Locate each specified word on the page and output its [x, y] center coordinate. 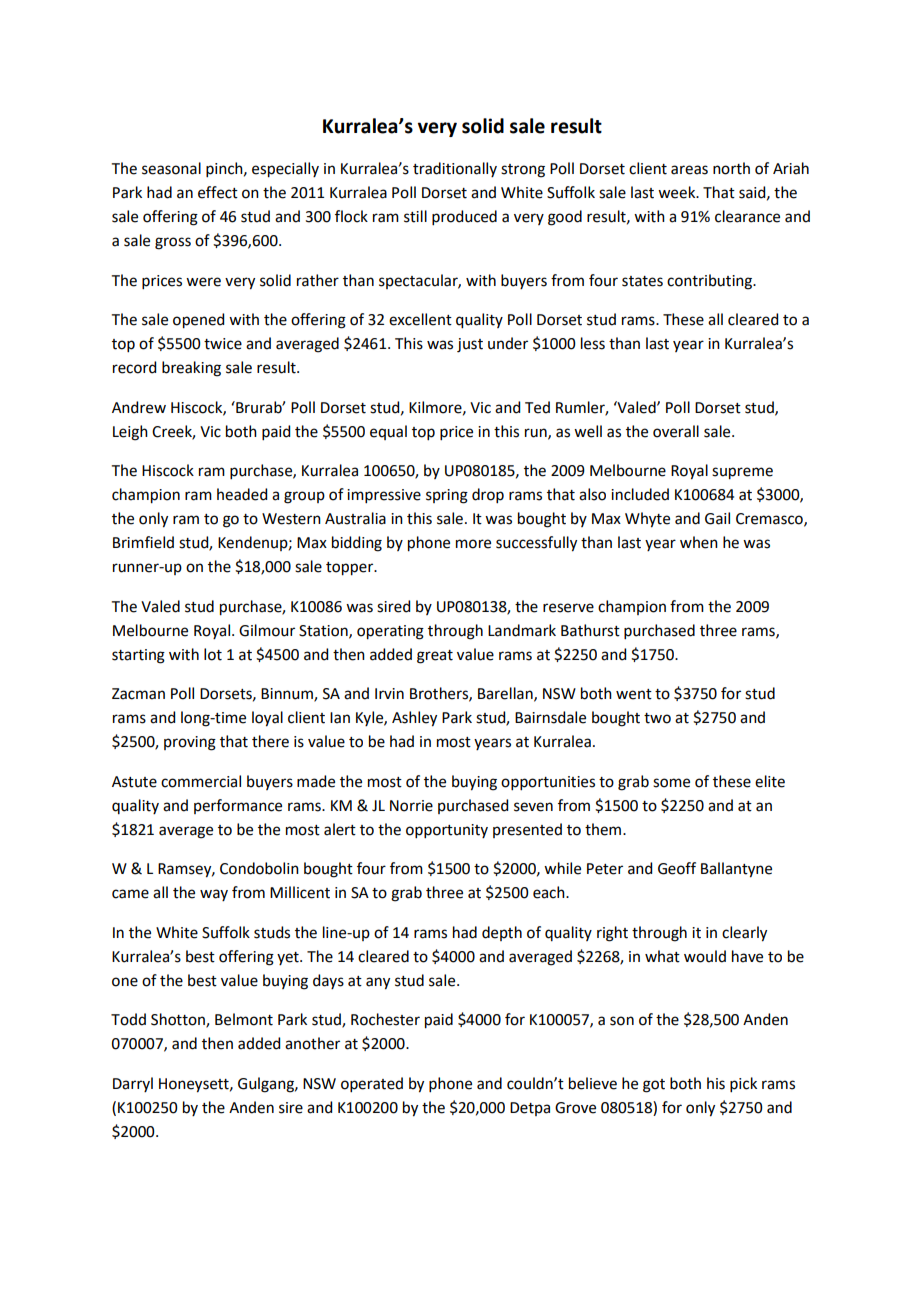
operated [372, 1084]
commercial [201, 781]
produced [464, 217]
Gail [717, 518]
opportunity [447, 831]
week [678, 192]
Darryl [133, 1084]
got [654, 1086]
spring [447, 496]
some [671, 783]
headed [242, 494]
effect [218, 192]
